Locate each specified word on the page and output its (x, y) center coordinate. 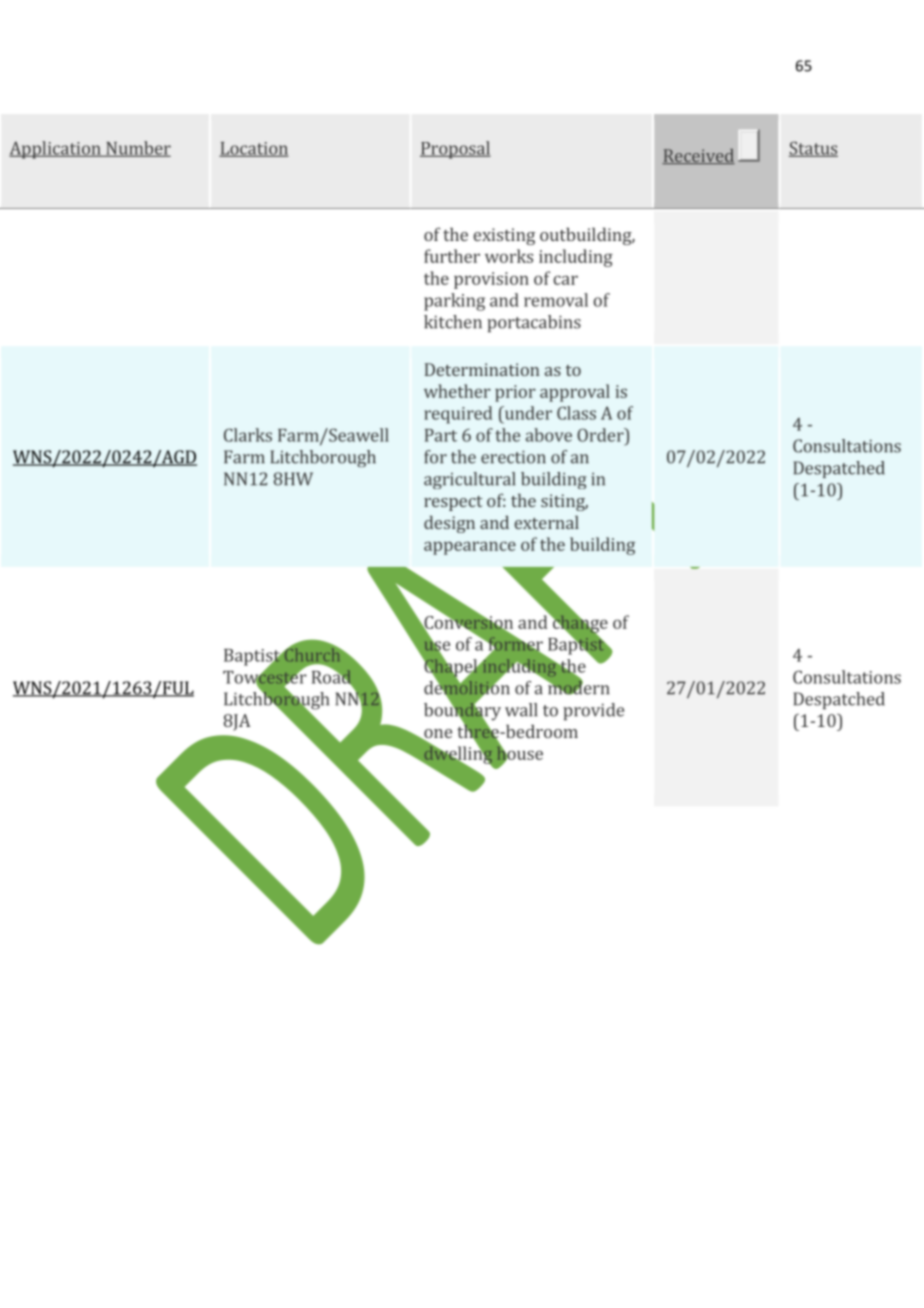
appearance (470, 548)
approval (575, 393)
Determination (482, 369)
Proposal (455, 150)
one (437, 735)
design (449, 524)
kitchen (453, 322)
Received (698, 156)
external (546, 522)
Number (137, 149)
